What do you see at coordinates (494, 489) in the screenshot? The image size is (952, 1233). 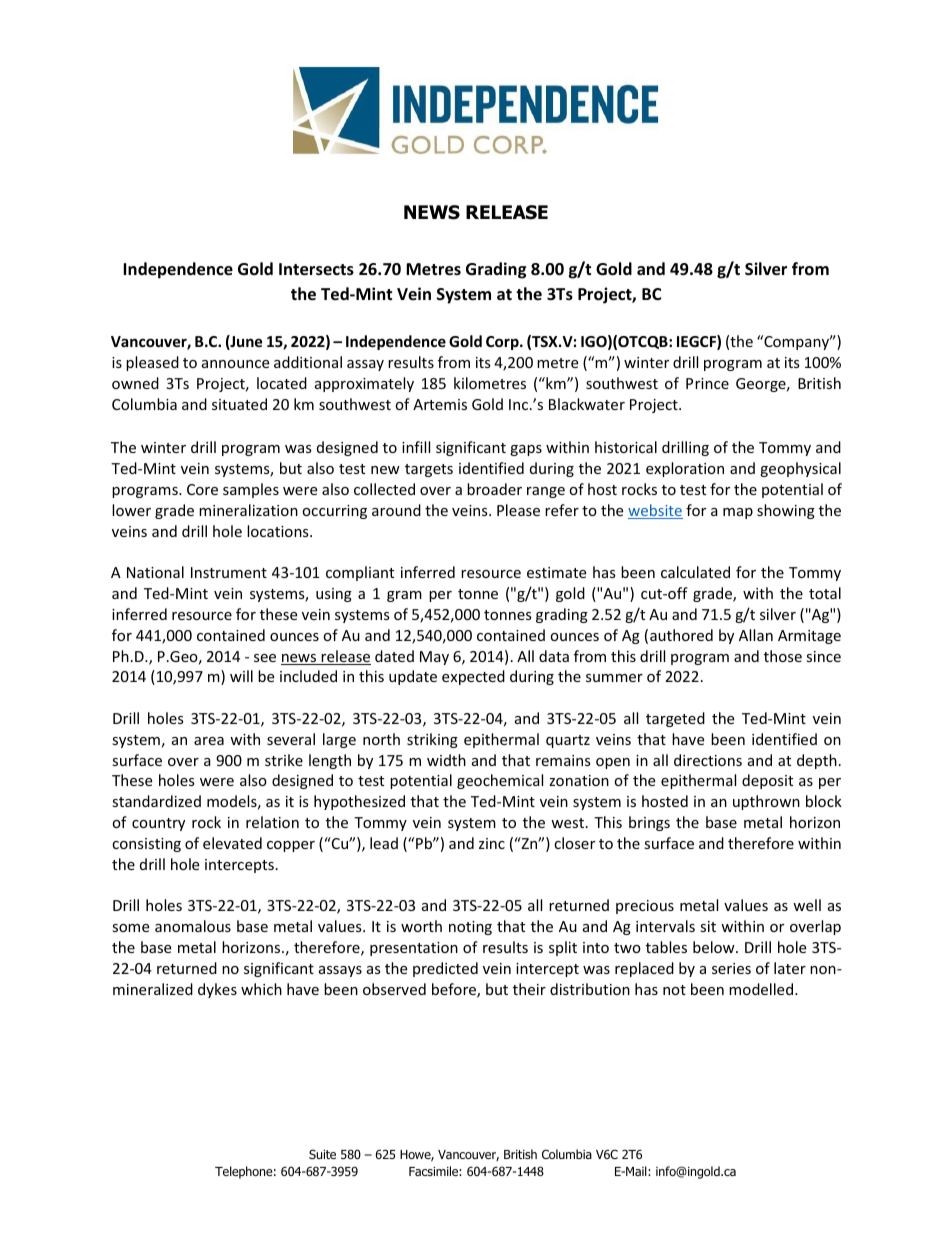 I see `broader` at bounding box center [494, 489].
